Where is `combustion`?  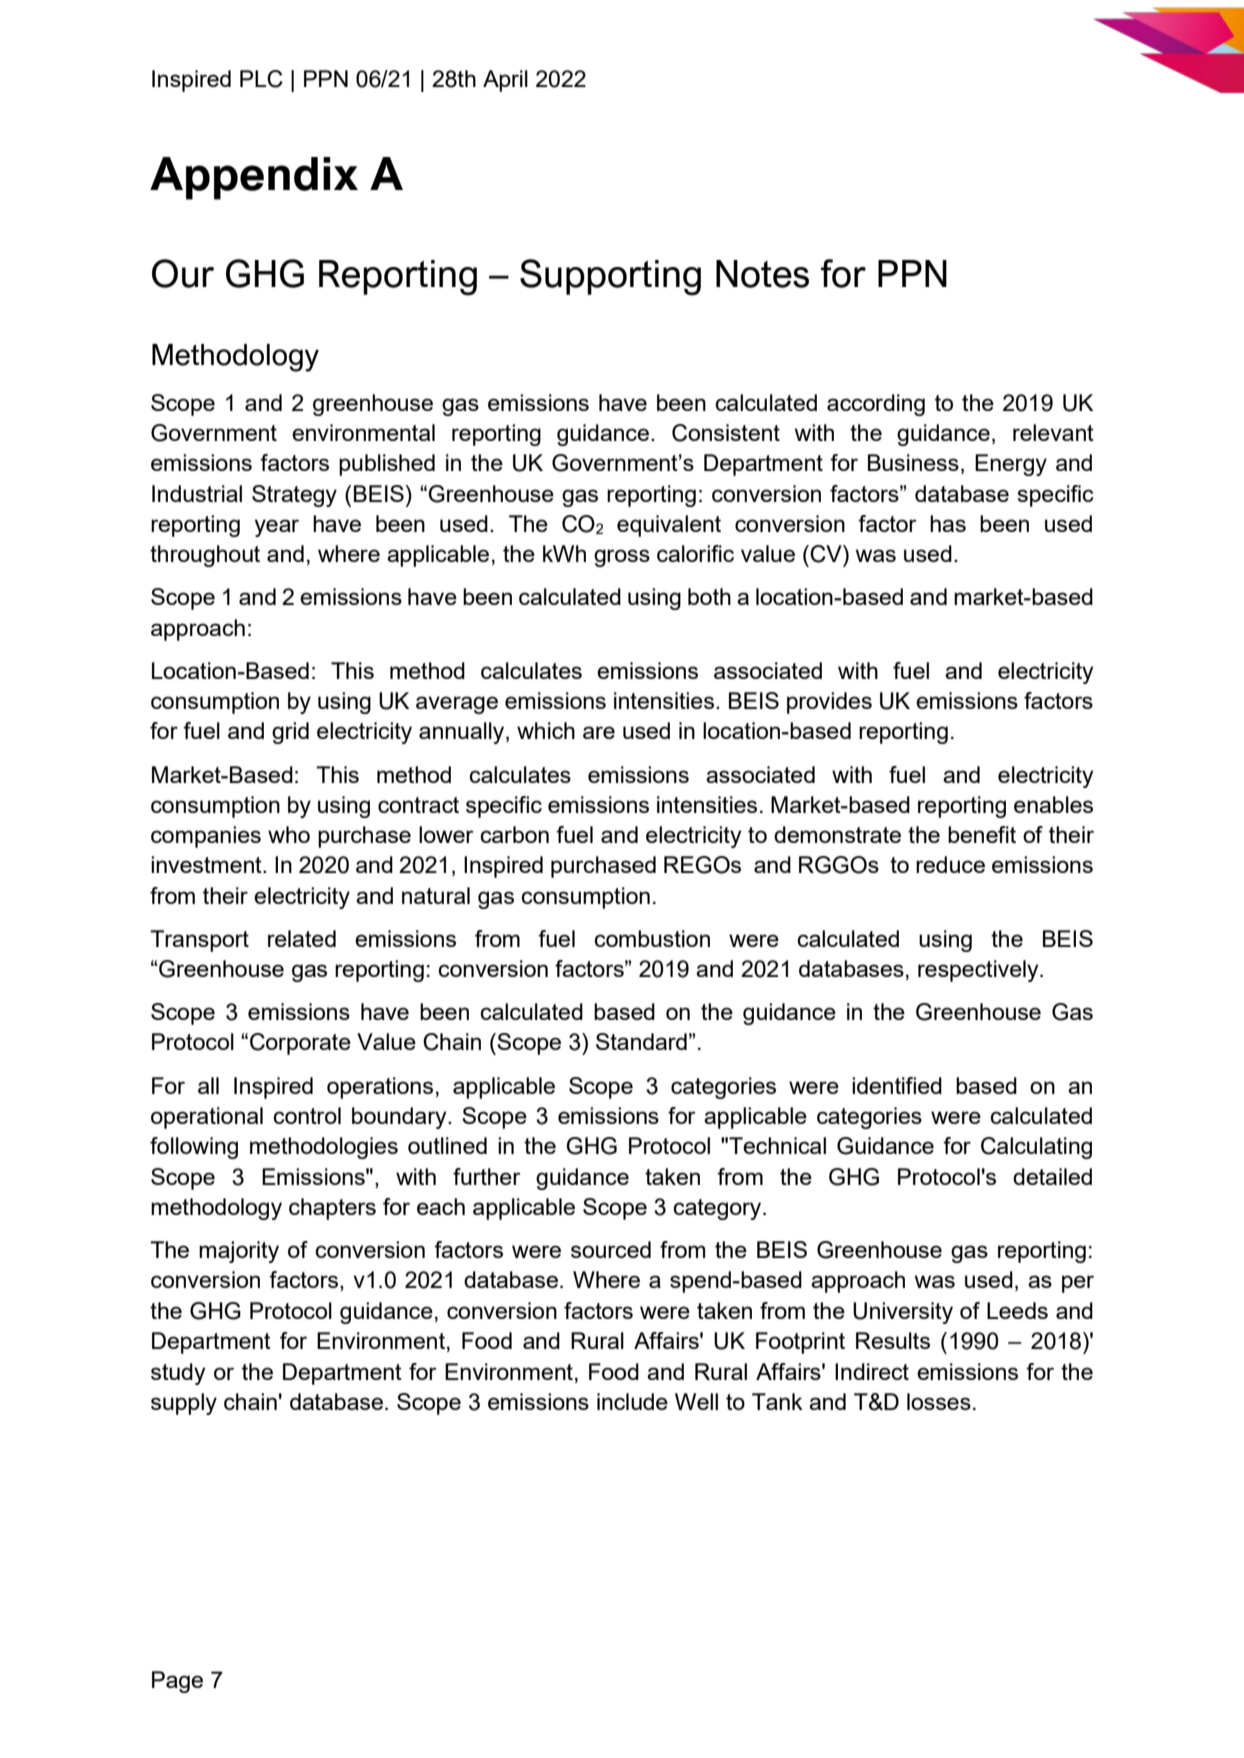
combustion is located at coordinates (652, 938).
